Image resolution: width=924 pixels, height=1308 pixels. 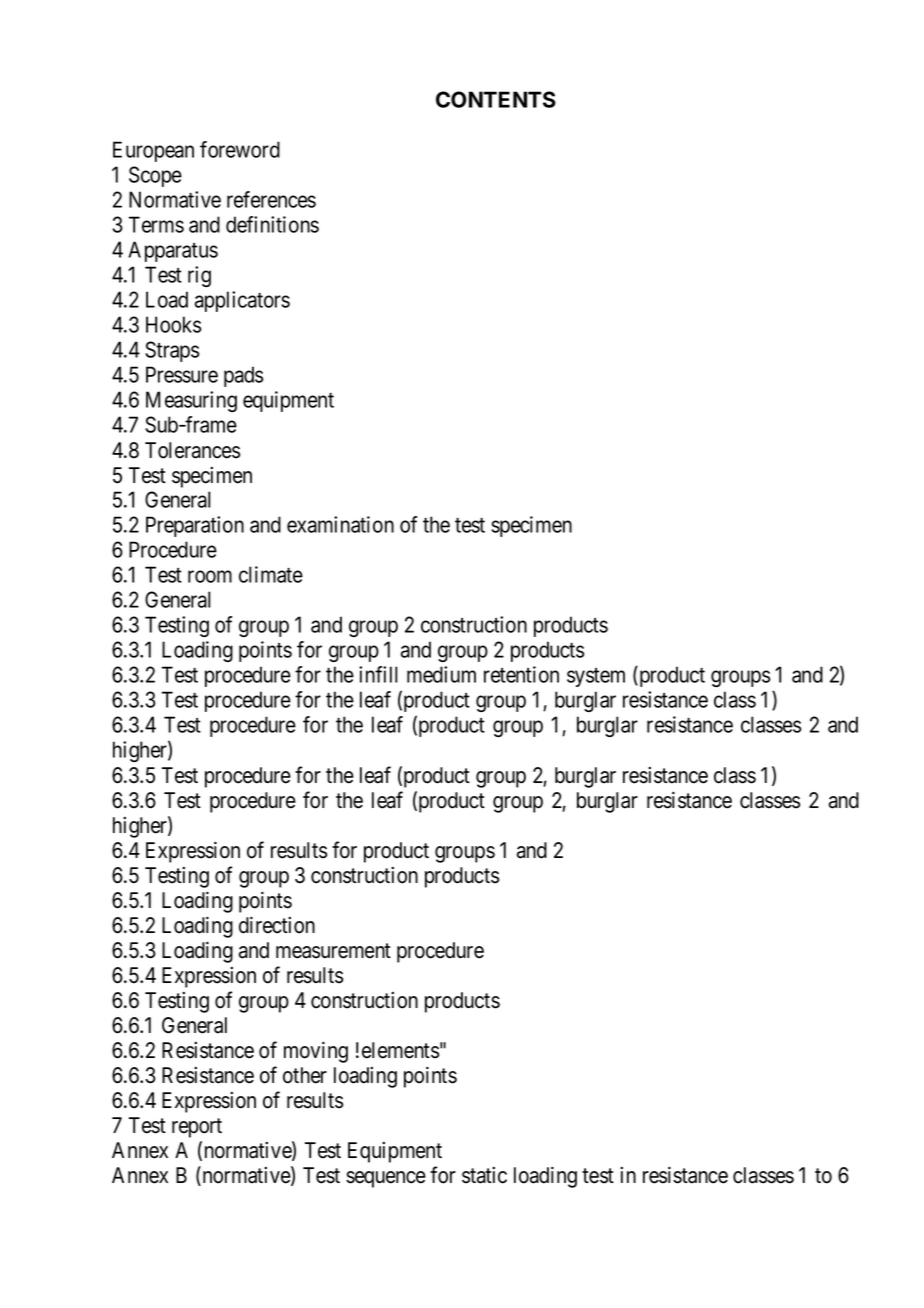 I want to click on report, so click(x=197, y=1128).
